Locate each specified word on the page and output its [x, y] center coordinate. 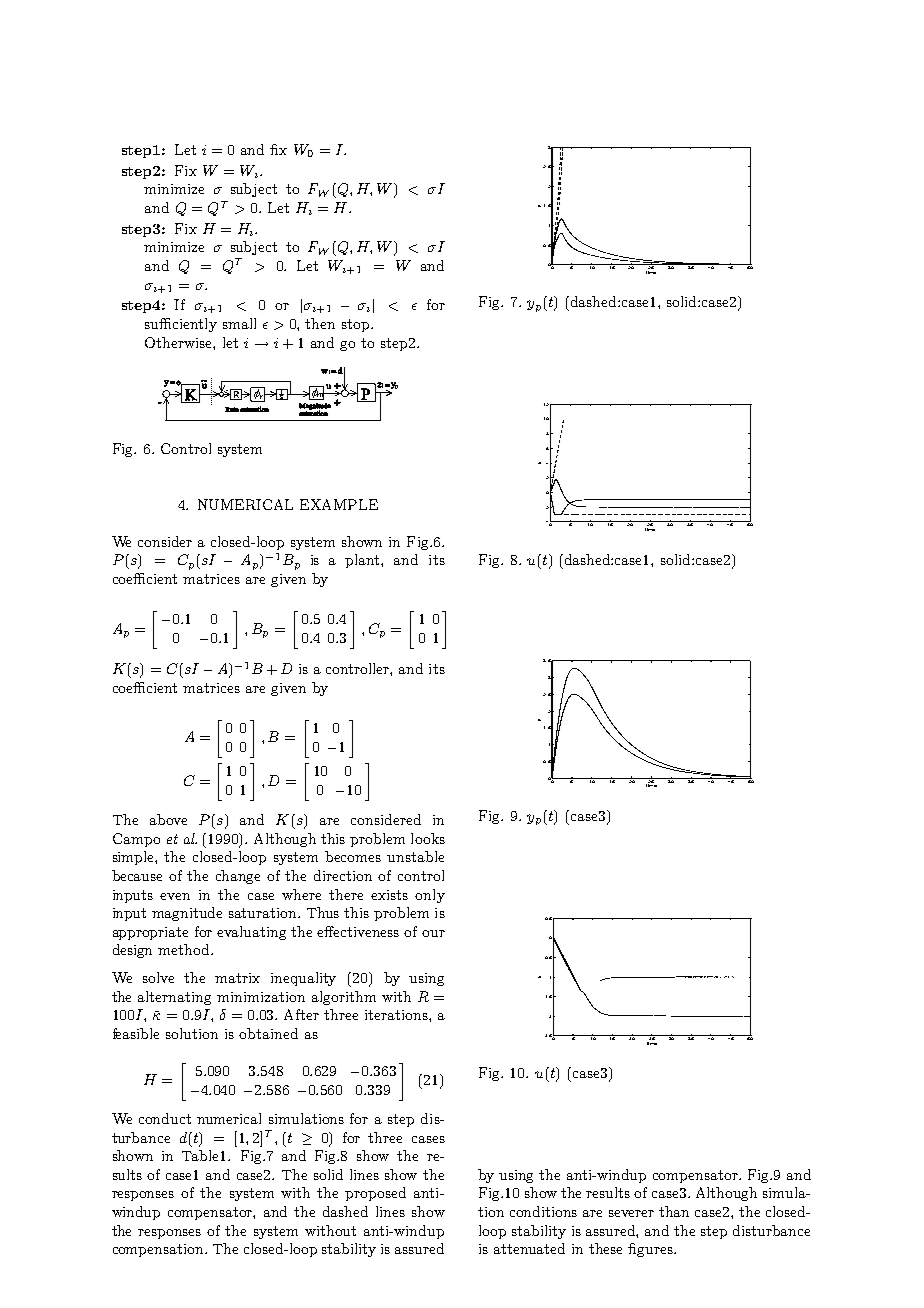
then [320, 323]
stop [357, 325]
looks [428, 838]
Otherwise [179, 342]
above [168, 819]
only [430, 896]
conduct [165, 1118]
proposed [375, 1194]
